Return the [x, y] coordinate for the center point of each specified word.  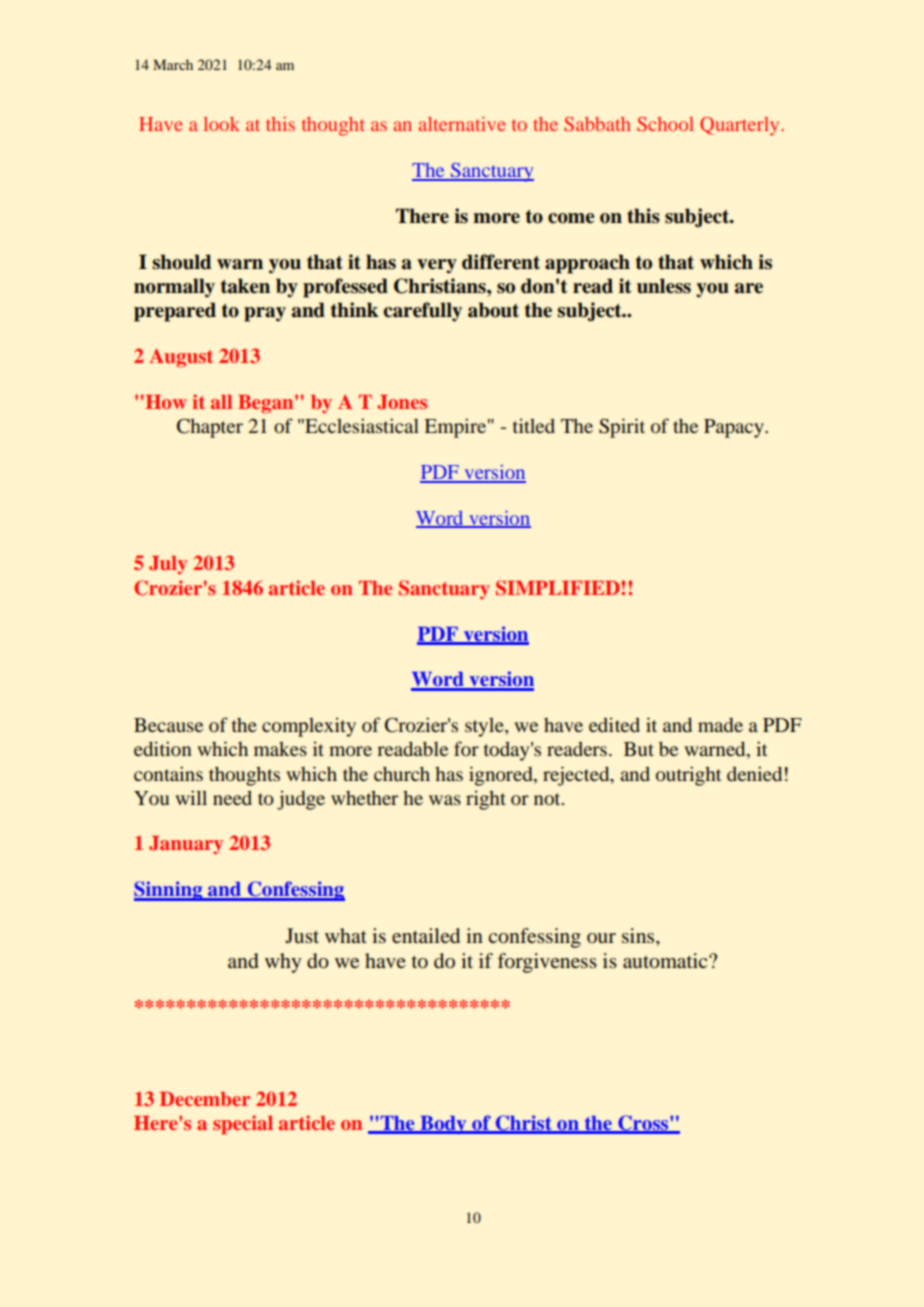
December [205, 1099]
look [221, 124]
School [665, 124]
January [186, 845]
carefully [423, 312]
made [720, 725]
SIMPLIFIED [559, 588]
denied [754, 773]
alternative [462, 124]
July [168, 565]
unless [664, 286]
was [445, 800]
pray [265, 314]
